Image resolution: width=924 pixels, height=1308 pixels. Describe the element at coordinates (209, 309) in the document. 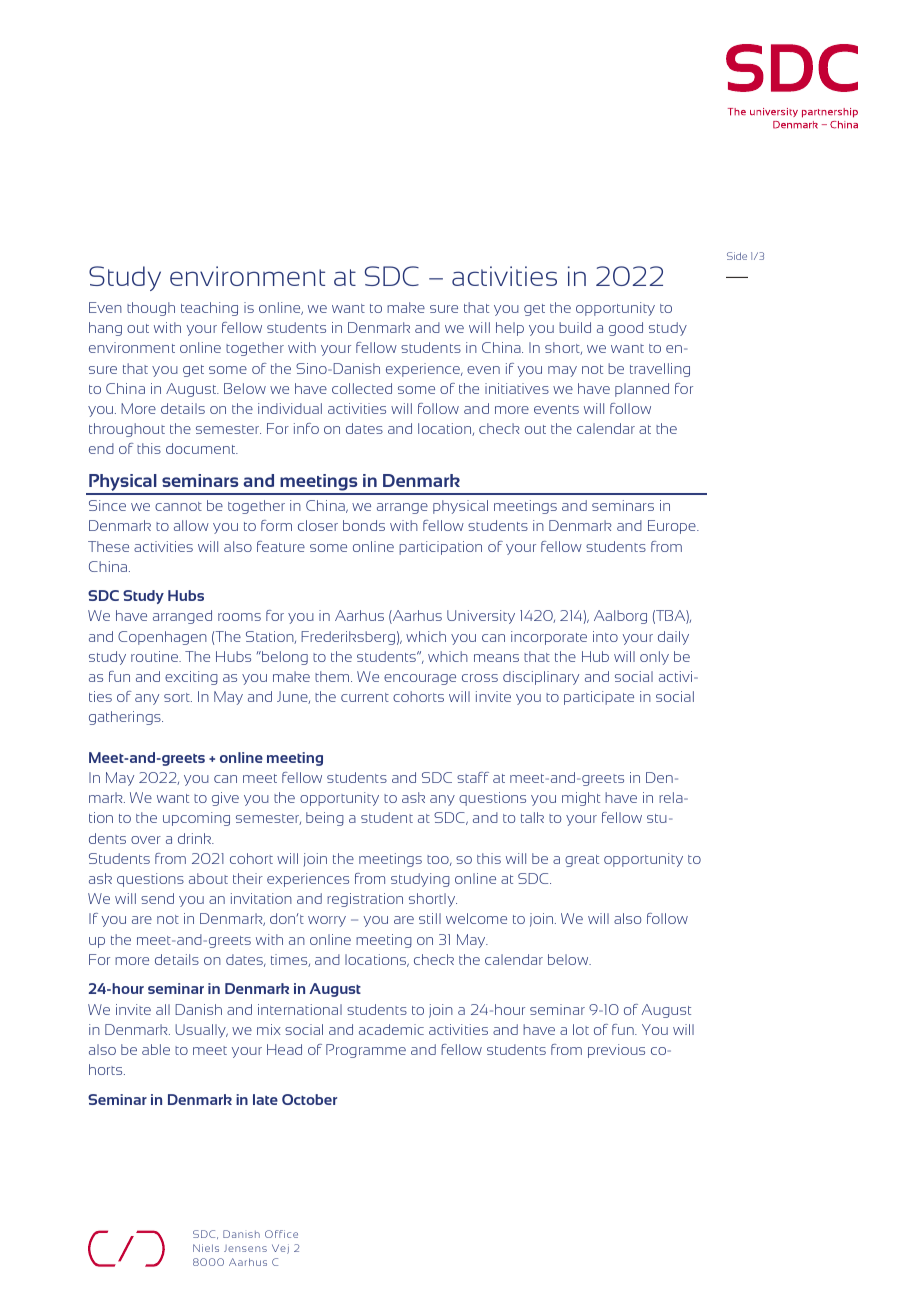

I see `teaching` at that location.
